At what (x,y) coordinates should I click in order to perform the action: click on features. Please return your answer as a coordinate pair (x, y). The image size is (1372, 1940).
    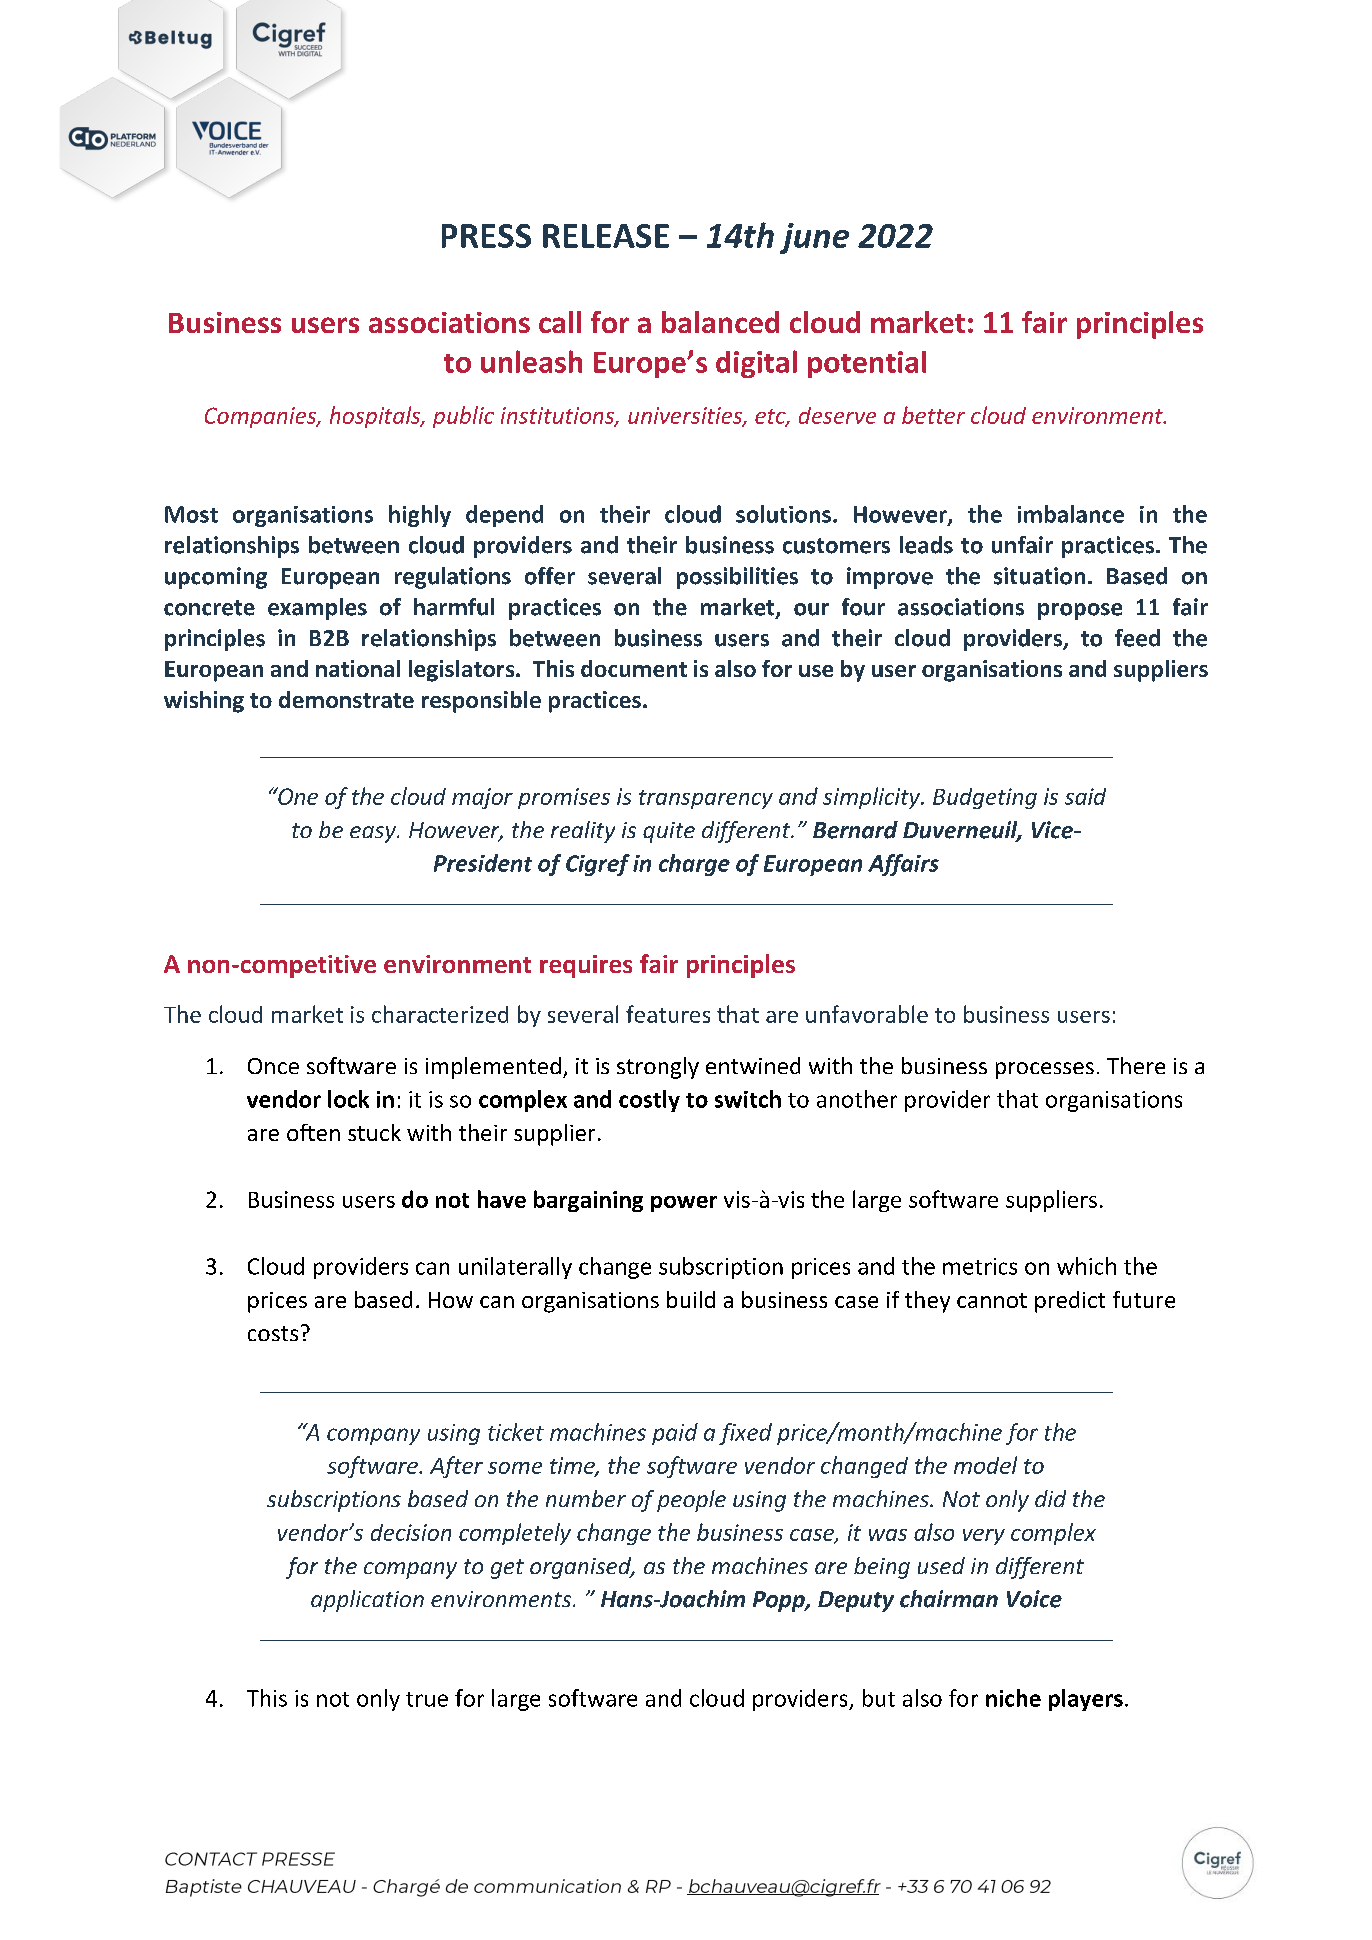
    Looking at the image, I should click on (668, 1014).
